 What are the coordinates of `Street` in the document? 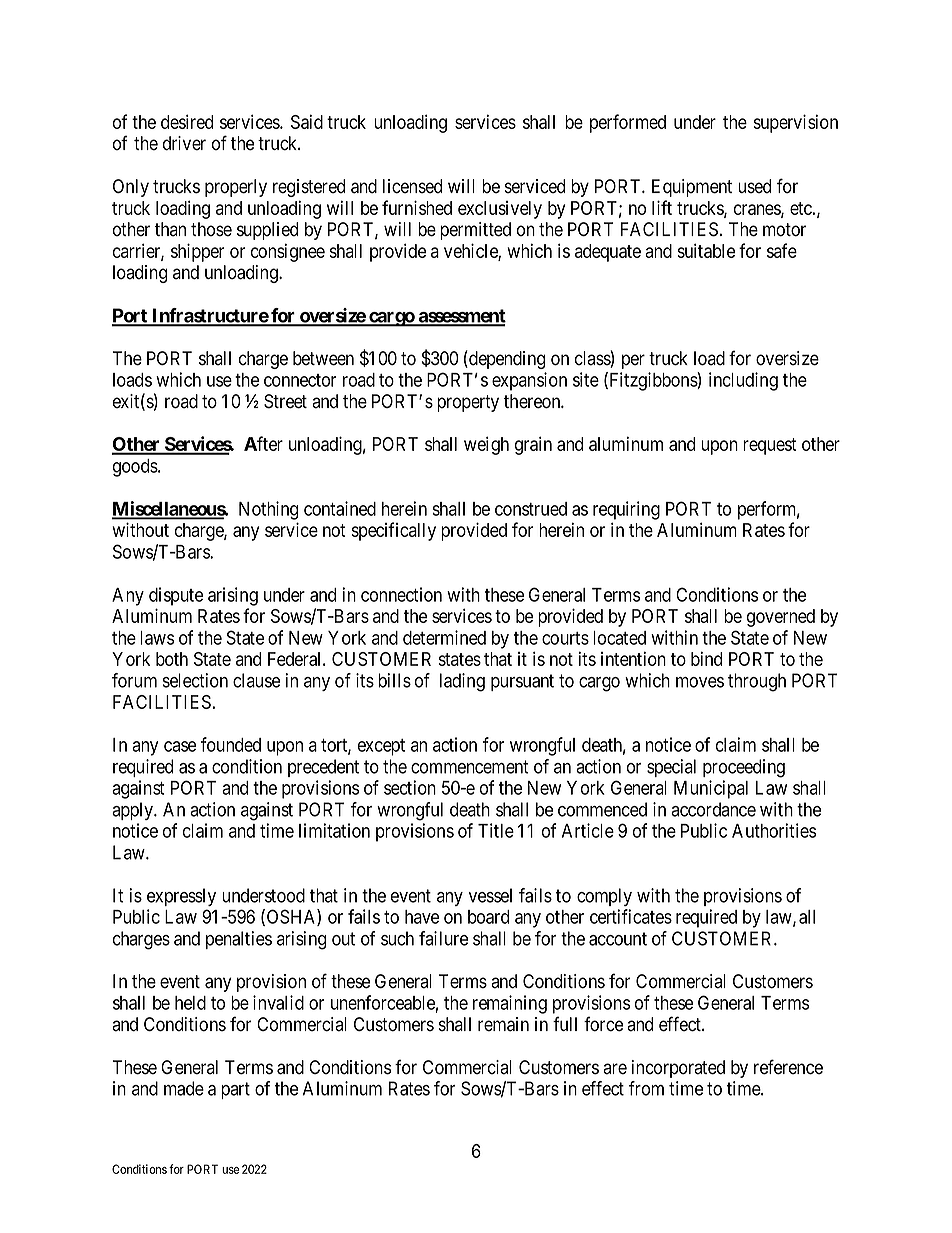 It's located at (285, 401).
